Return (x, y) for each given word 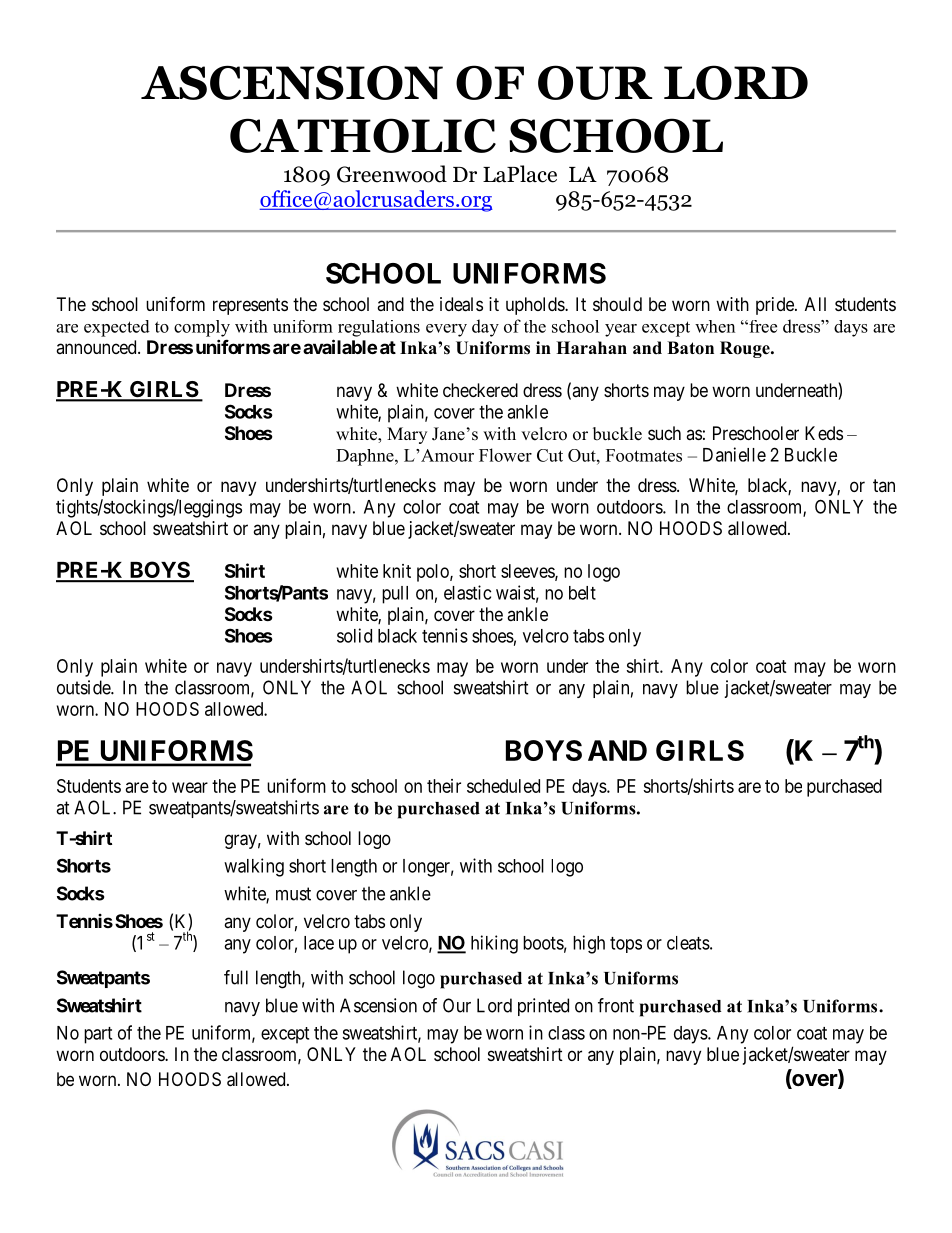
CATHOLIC (363, 135)
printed (543, 1007)
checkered (480, 390)
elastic (467, 592)
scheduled (503, 786)
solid (354, 635)
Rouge (746, 349)
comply (202, 328)
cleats (688, 943)
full (236, 977)
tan (884, 485)
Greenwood (392, 174)
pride (776, 306)
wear (190, 787)
